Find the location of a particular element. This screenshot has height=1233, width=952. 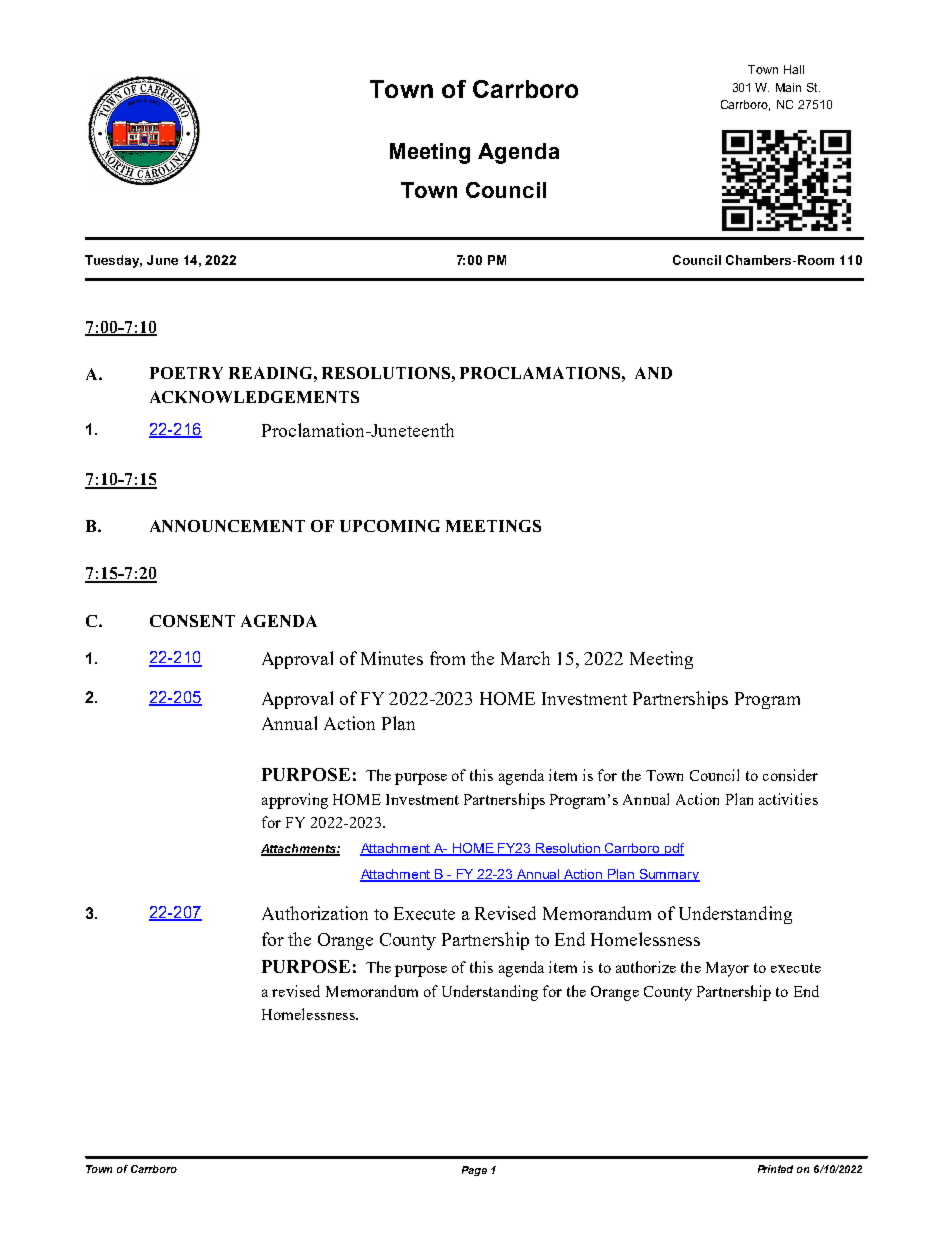

Main is located at coordinates (788, 87).
